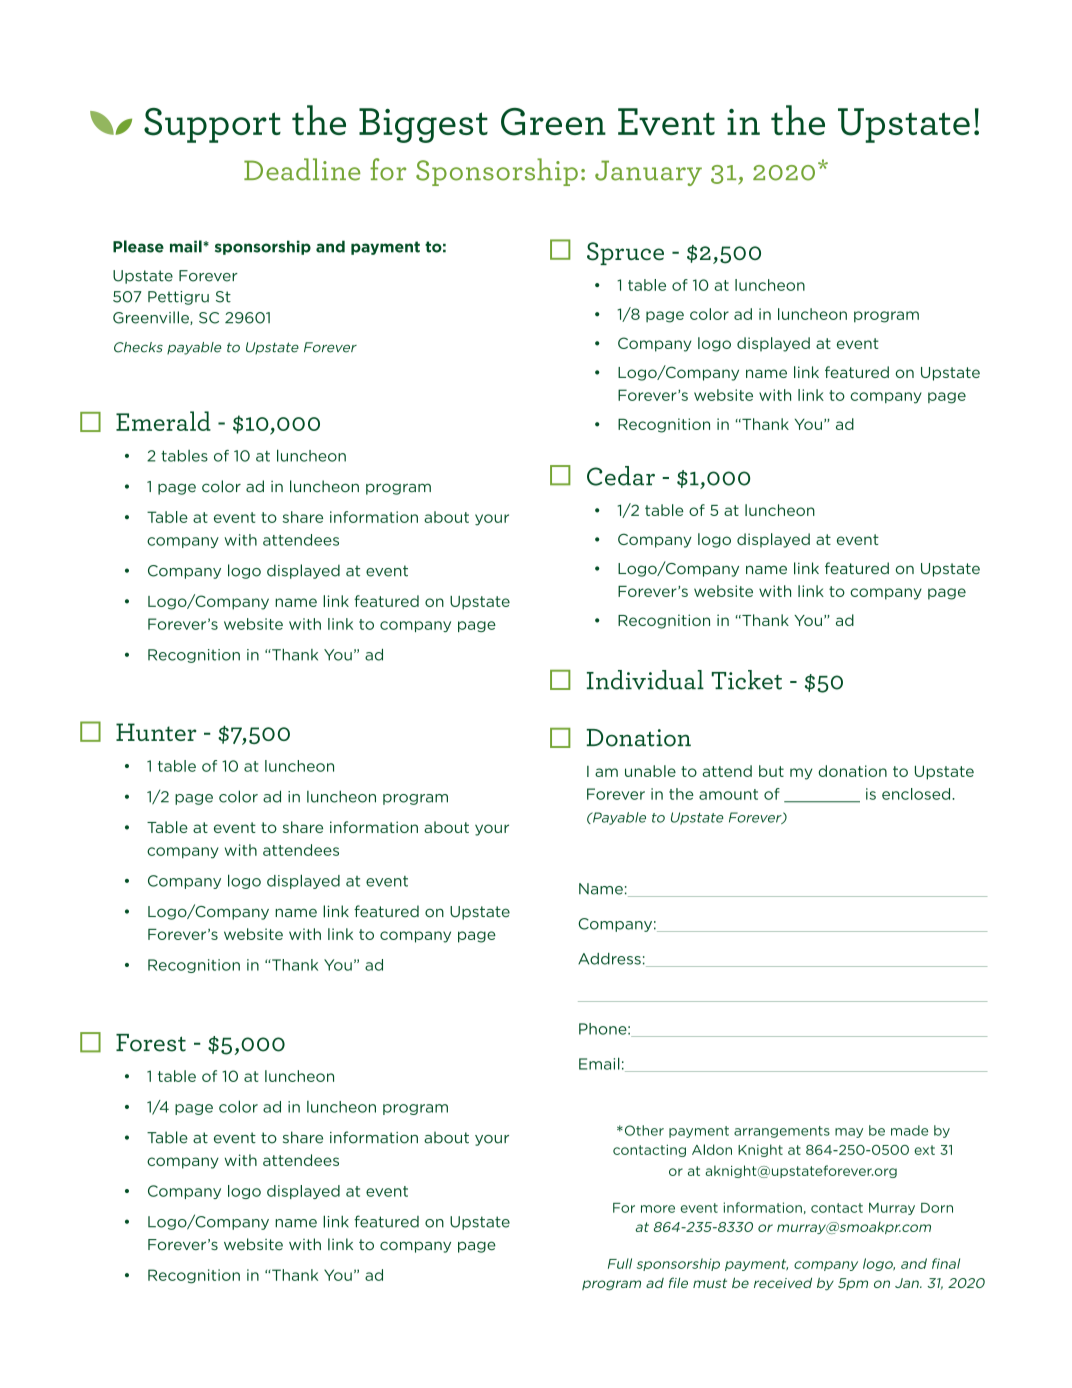 Image resolution: width=1072 pixels, height=1388 pixels. What do you see at coordinates (156, 732) in the screenshot?
I see `Hunter` at bounding box center [156, 732].
